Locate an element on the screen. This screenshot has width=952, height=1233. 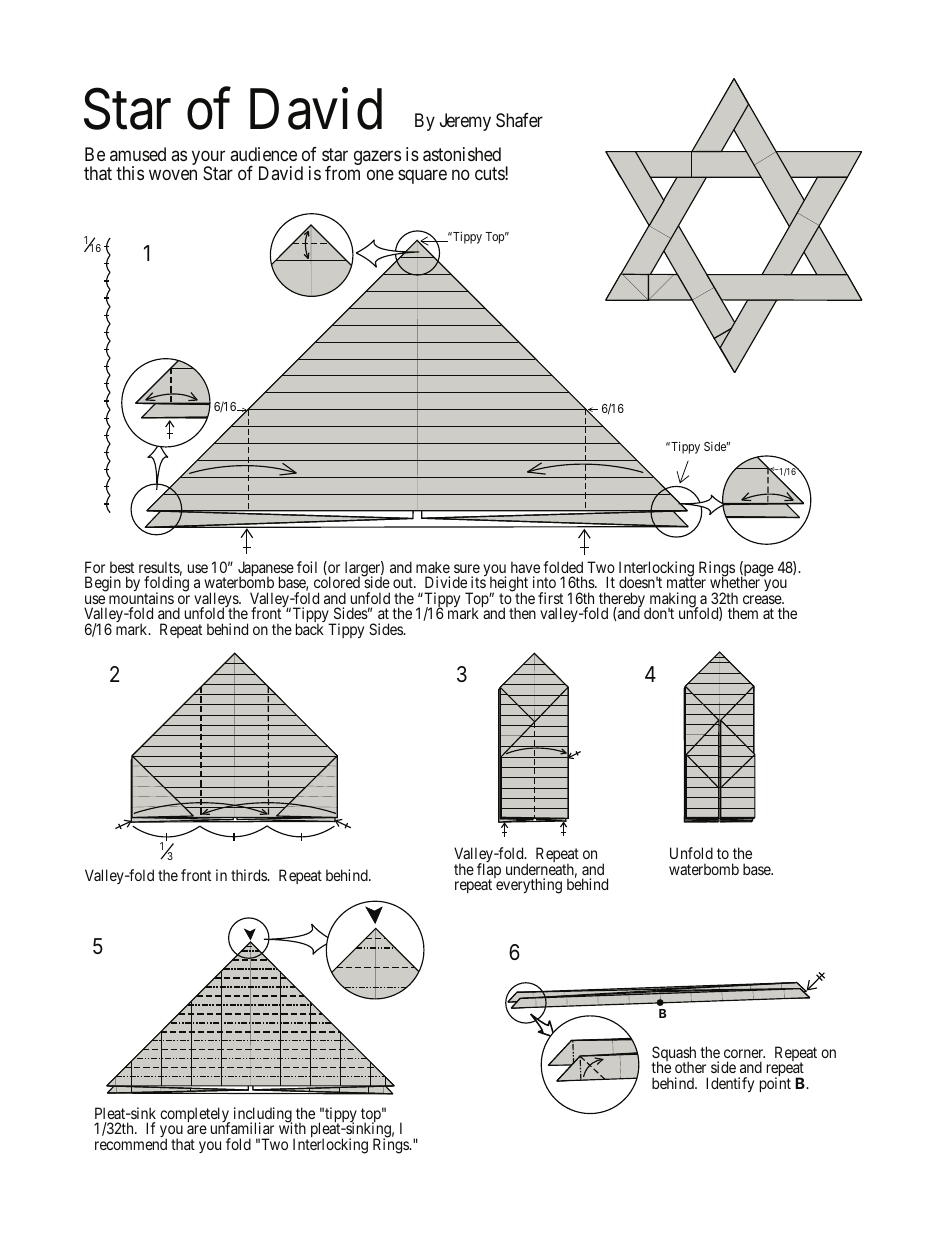
completely is located at coordinates (195, 1116).
